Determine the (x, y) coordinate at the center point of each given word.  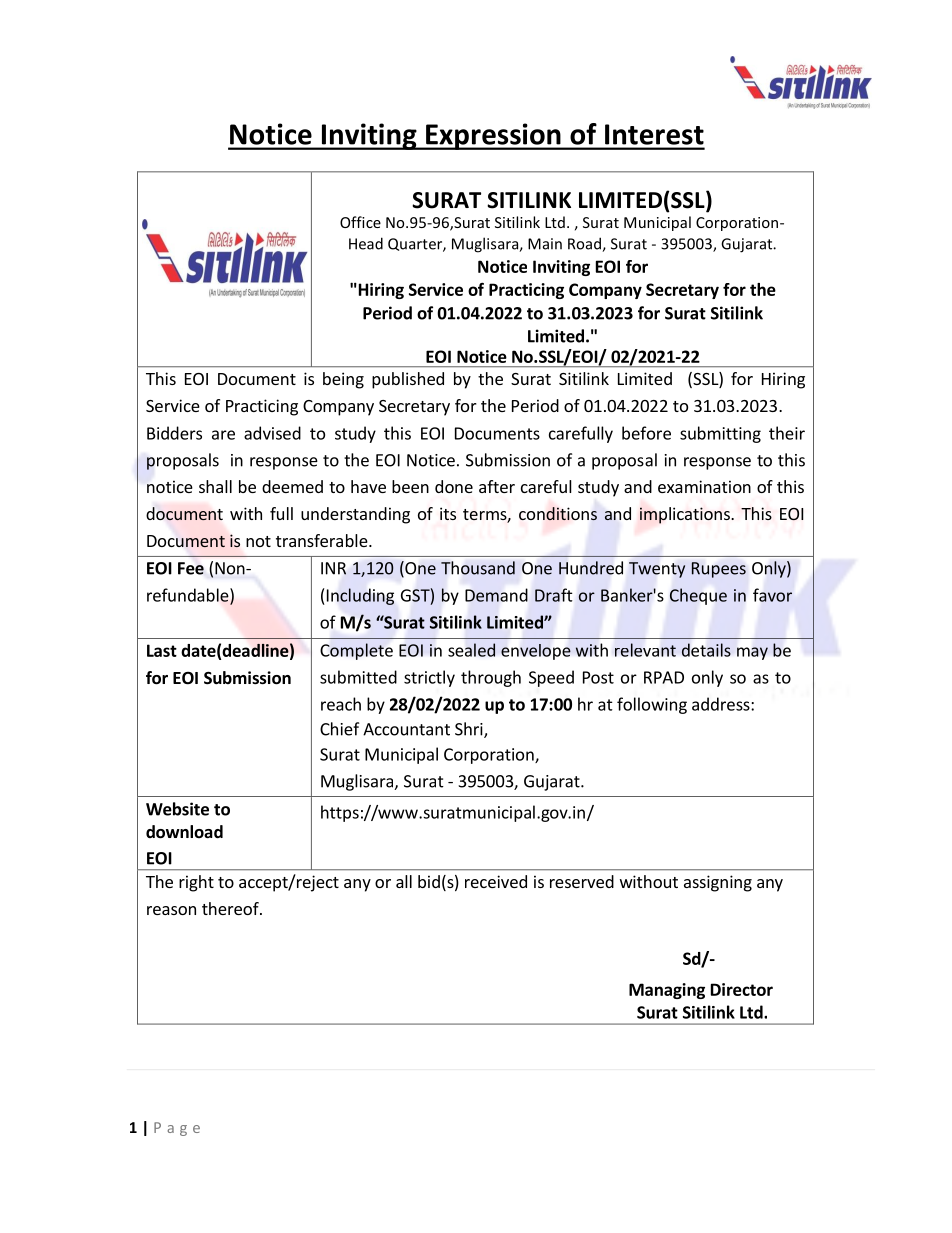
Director (742, 989)
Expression (493, 136)
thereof (231, 908)
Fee (191, 568)
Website (177, 809)
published (408, 380)
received (496, 881)
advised (272, 433)
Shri (470, 730)
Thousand (478, 568)
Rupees (719, 570)
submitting (720, 434)
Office (360, 222)
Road (585, 244)
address (722, 704)
